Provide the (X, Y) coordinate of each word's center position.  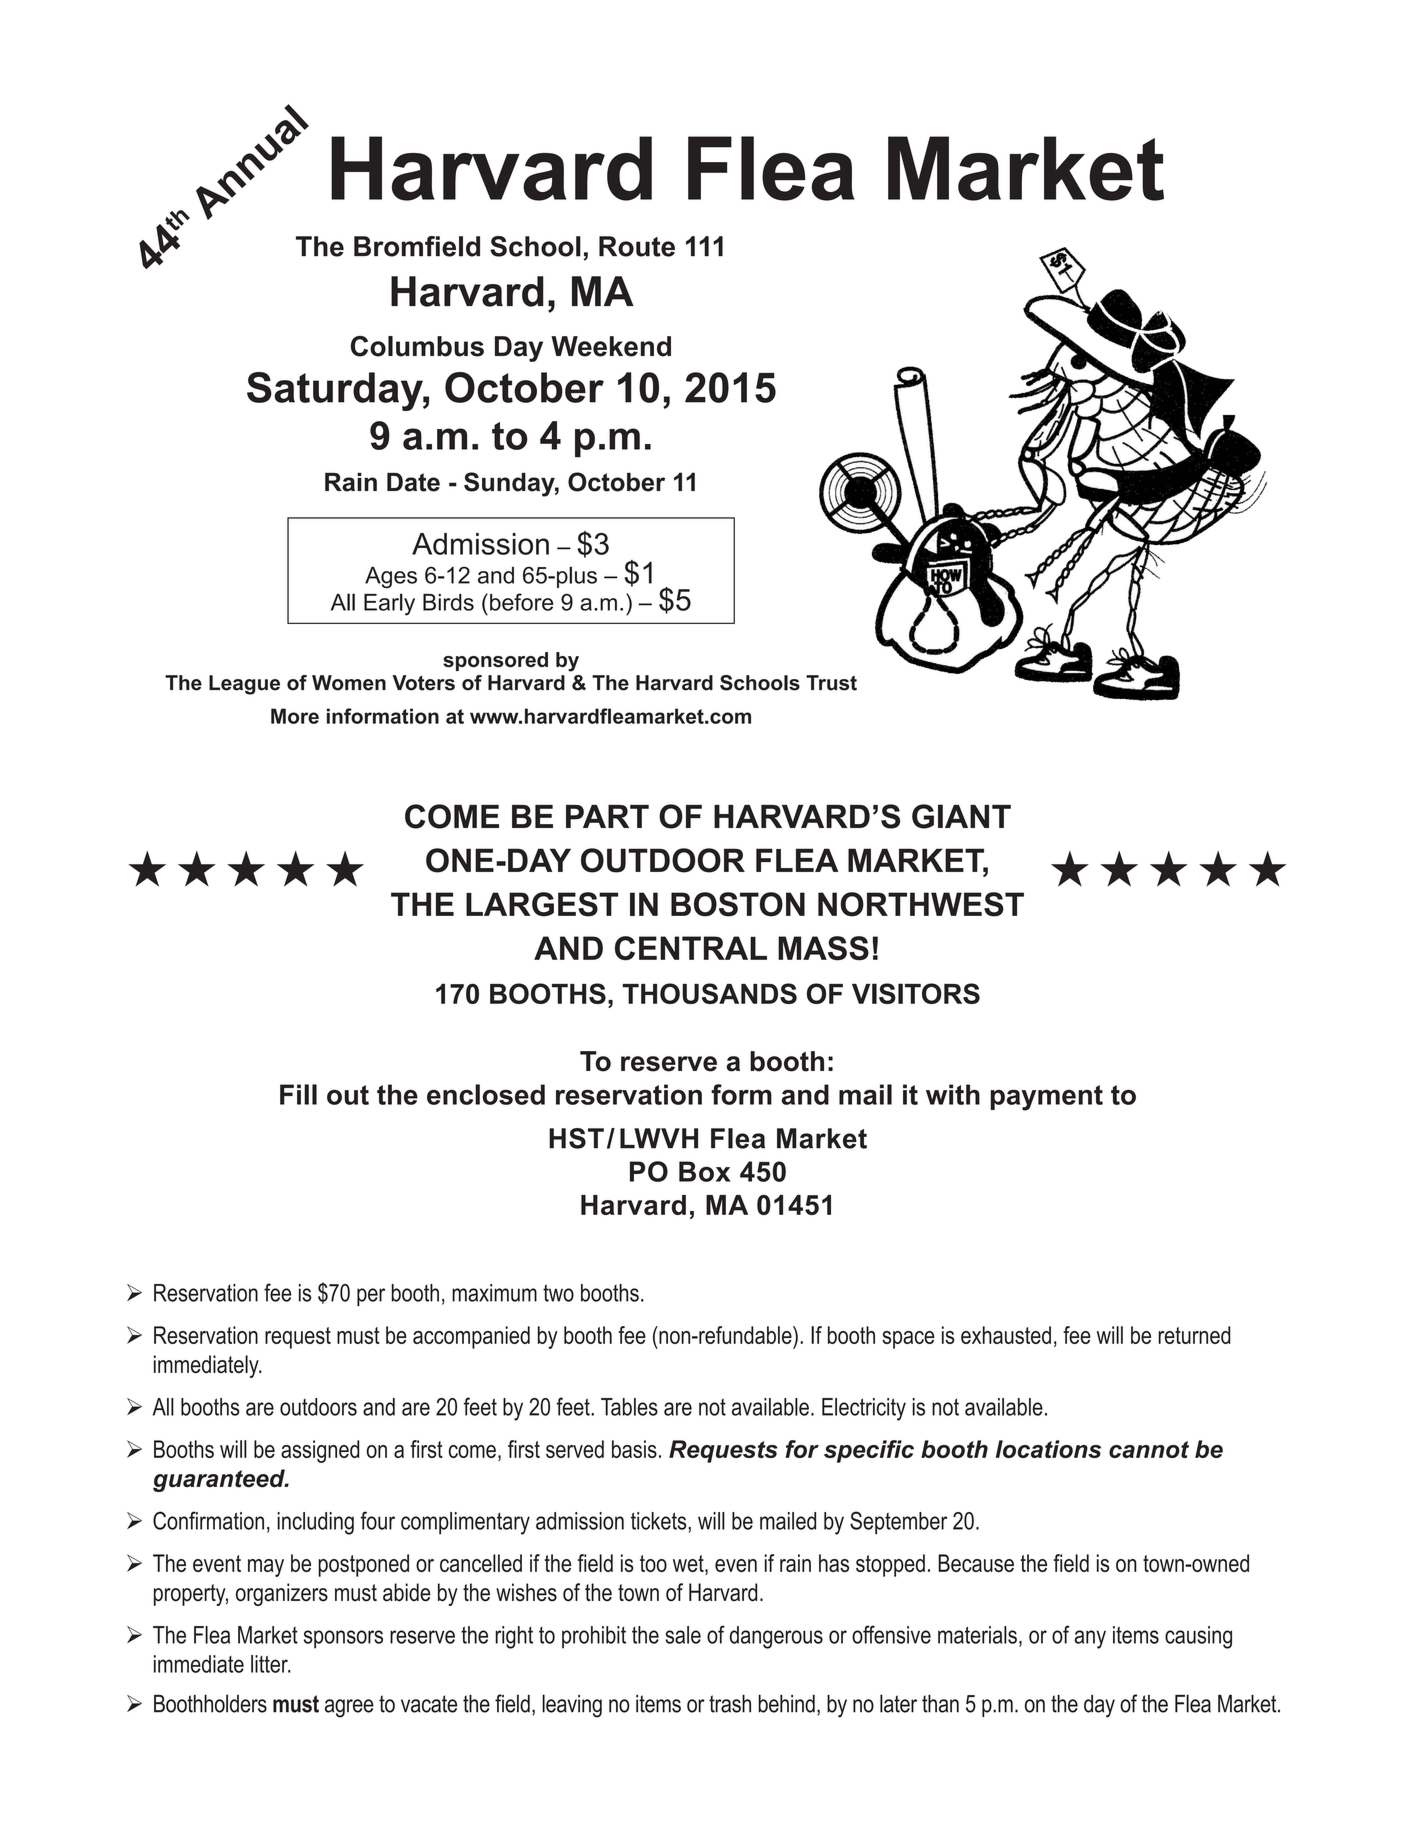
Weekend (611, 346)
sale (683, 1635)
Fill (298, 1094)
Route (637, 246)
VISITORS (916, 993)
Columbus (417, 346)
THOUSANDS (710, 993)
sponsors (343, 1639)
